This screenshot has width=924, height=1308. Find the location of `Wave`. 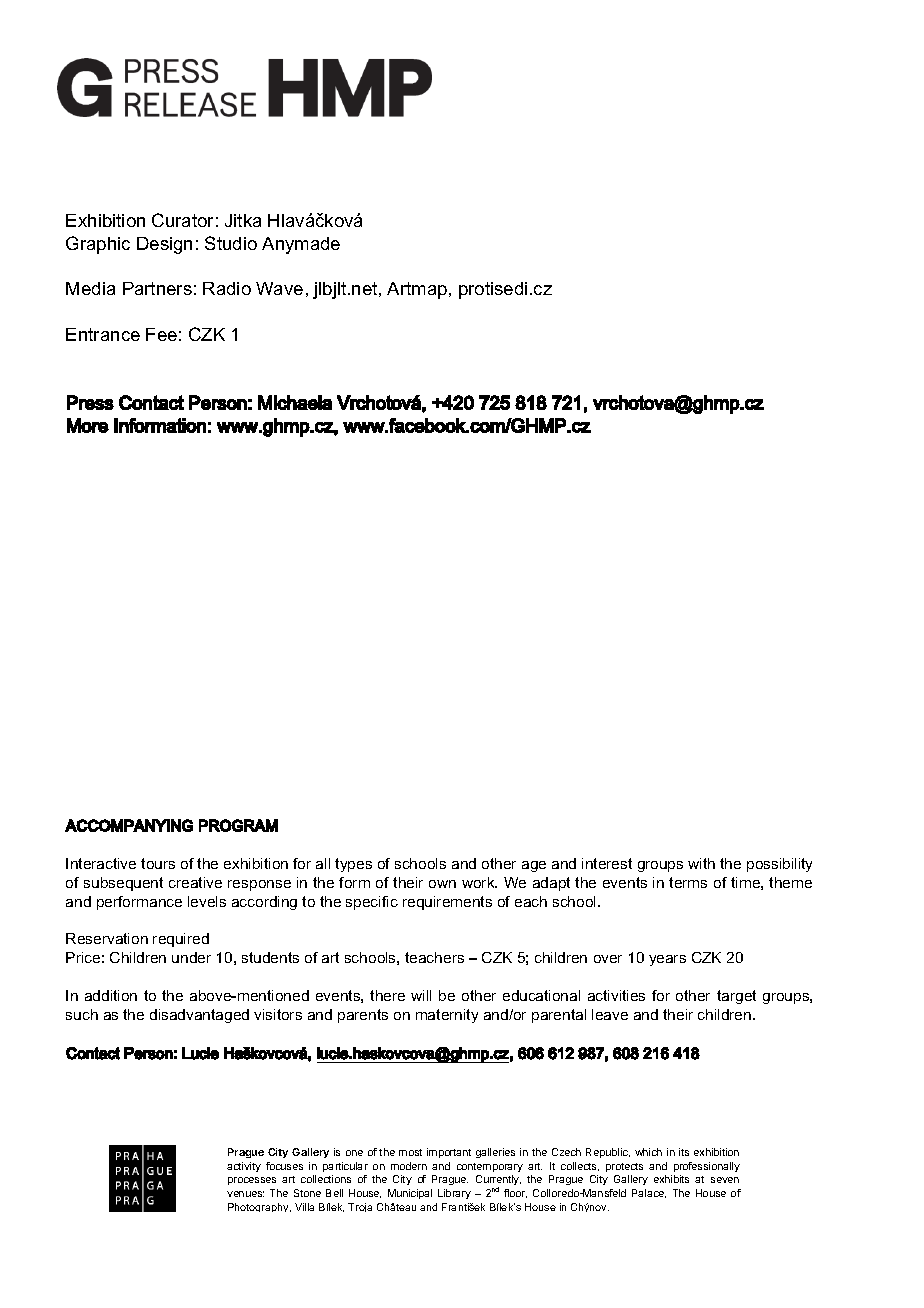

Wave is located at coordinates (279, 288).
